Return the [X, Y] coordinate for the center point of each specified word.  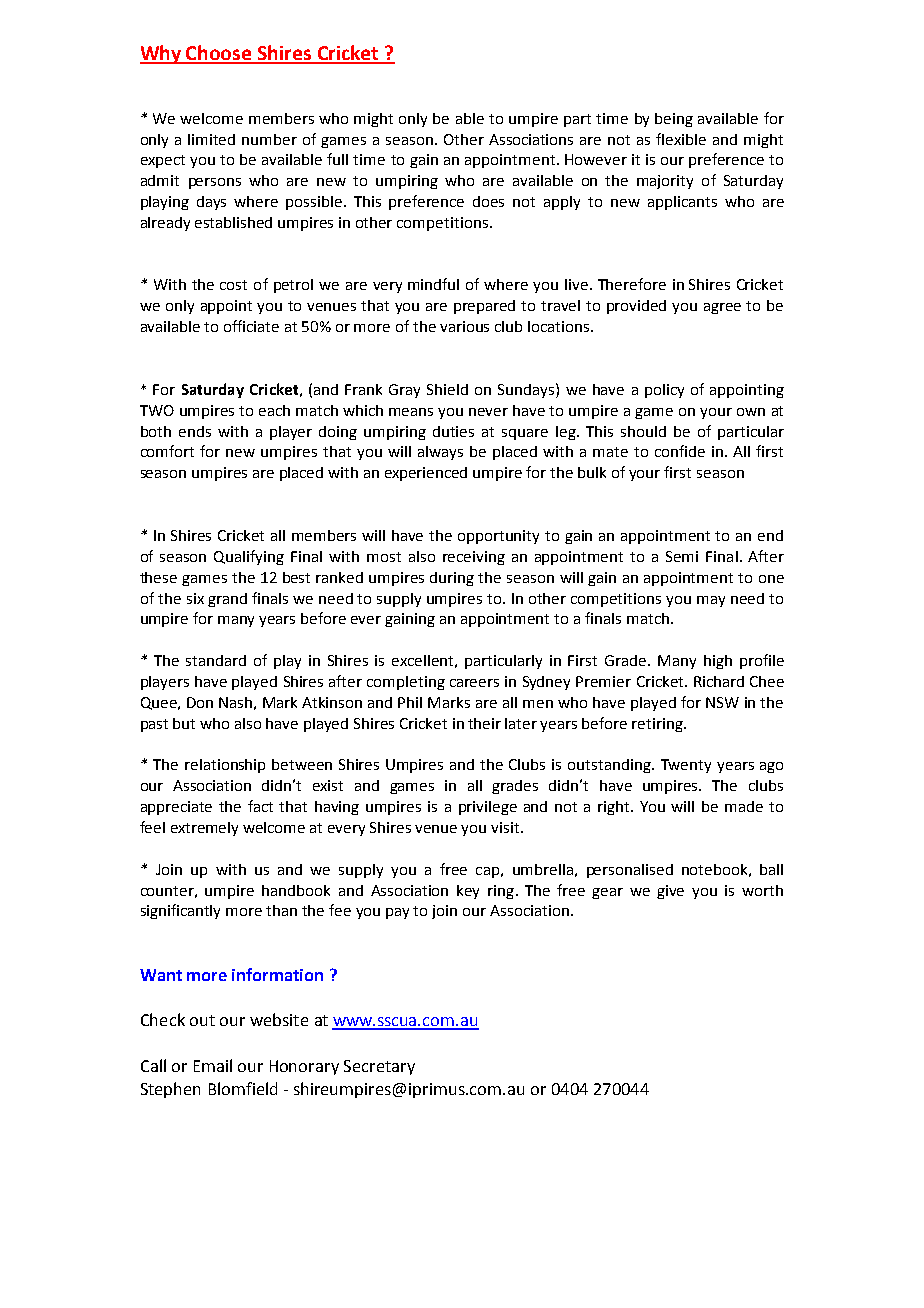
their [484, 723]
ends [195, 431]
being [674, 120]
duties [453, 431]
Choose [219, 54]
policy [664, 391]
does [488, 201]
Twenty [686, 766]
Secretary [379, 1067]
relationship [225, 766]
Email [213, 1065]
